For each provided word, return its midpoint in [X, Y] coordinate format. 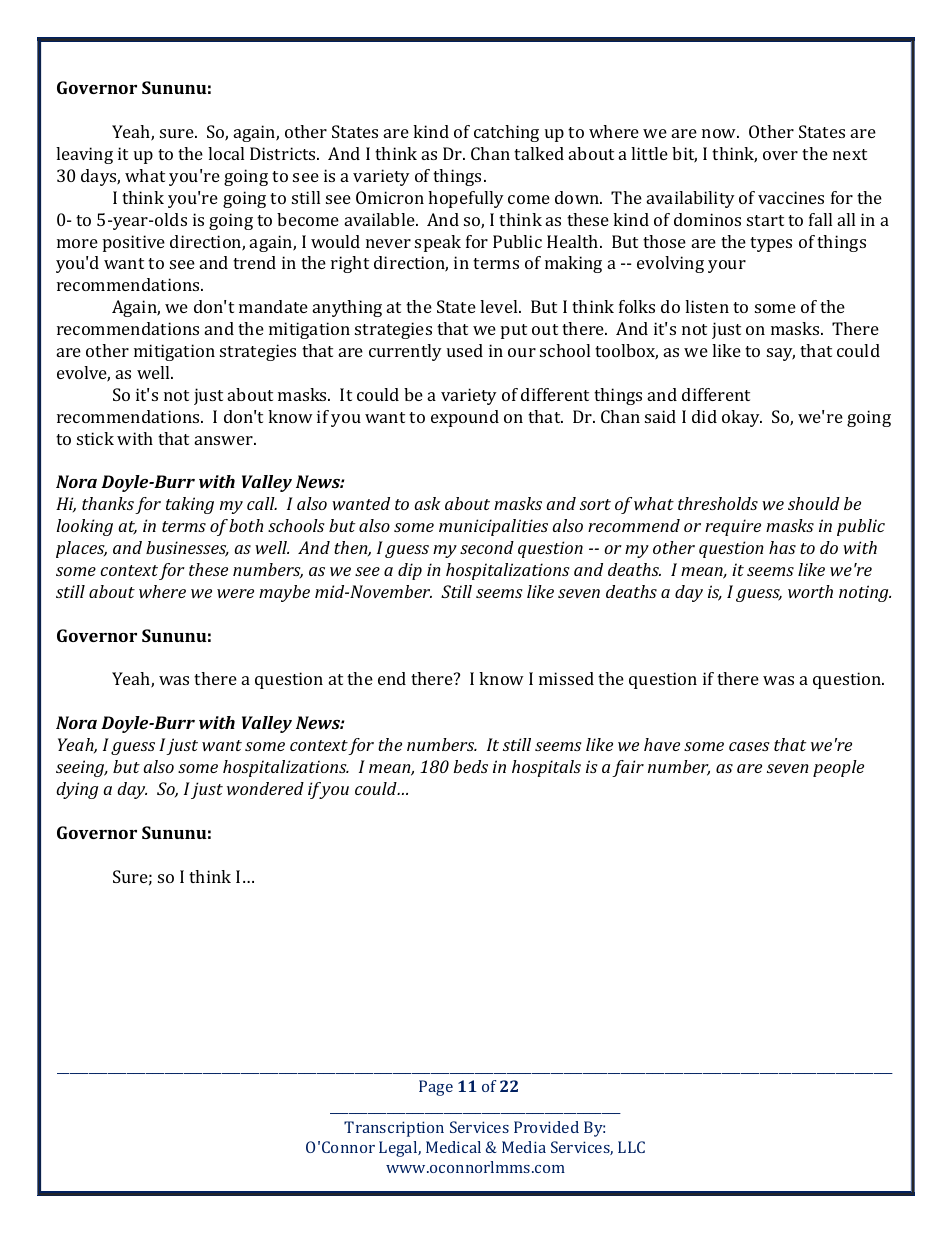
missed [566, 678]
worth [810, 591]
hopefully [466, 199]
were [235, 593]
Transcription [394, 1129]
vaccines [791, 197]
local [226, 153]
